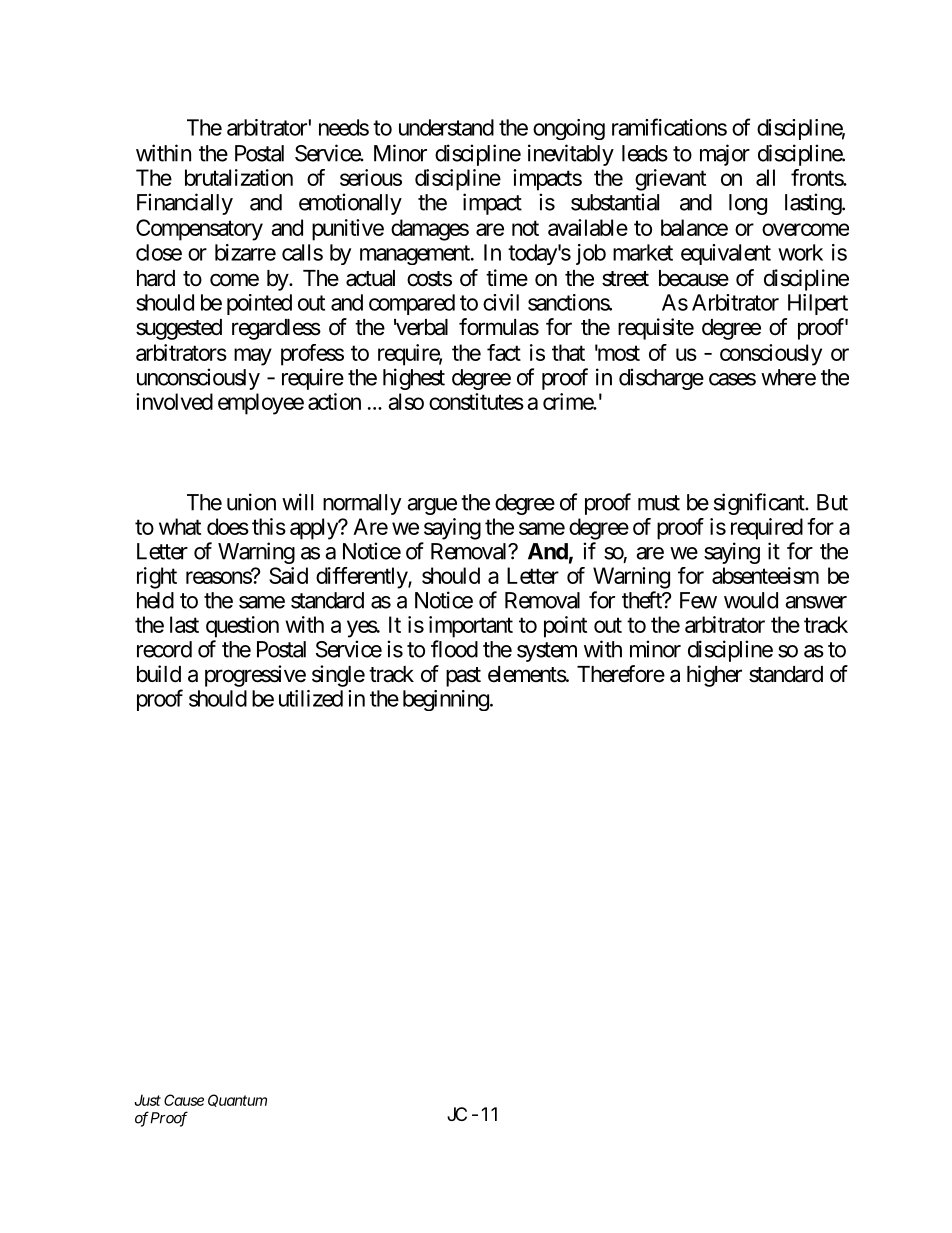  I want to click on Quantum, so click(237, 1100).
